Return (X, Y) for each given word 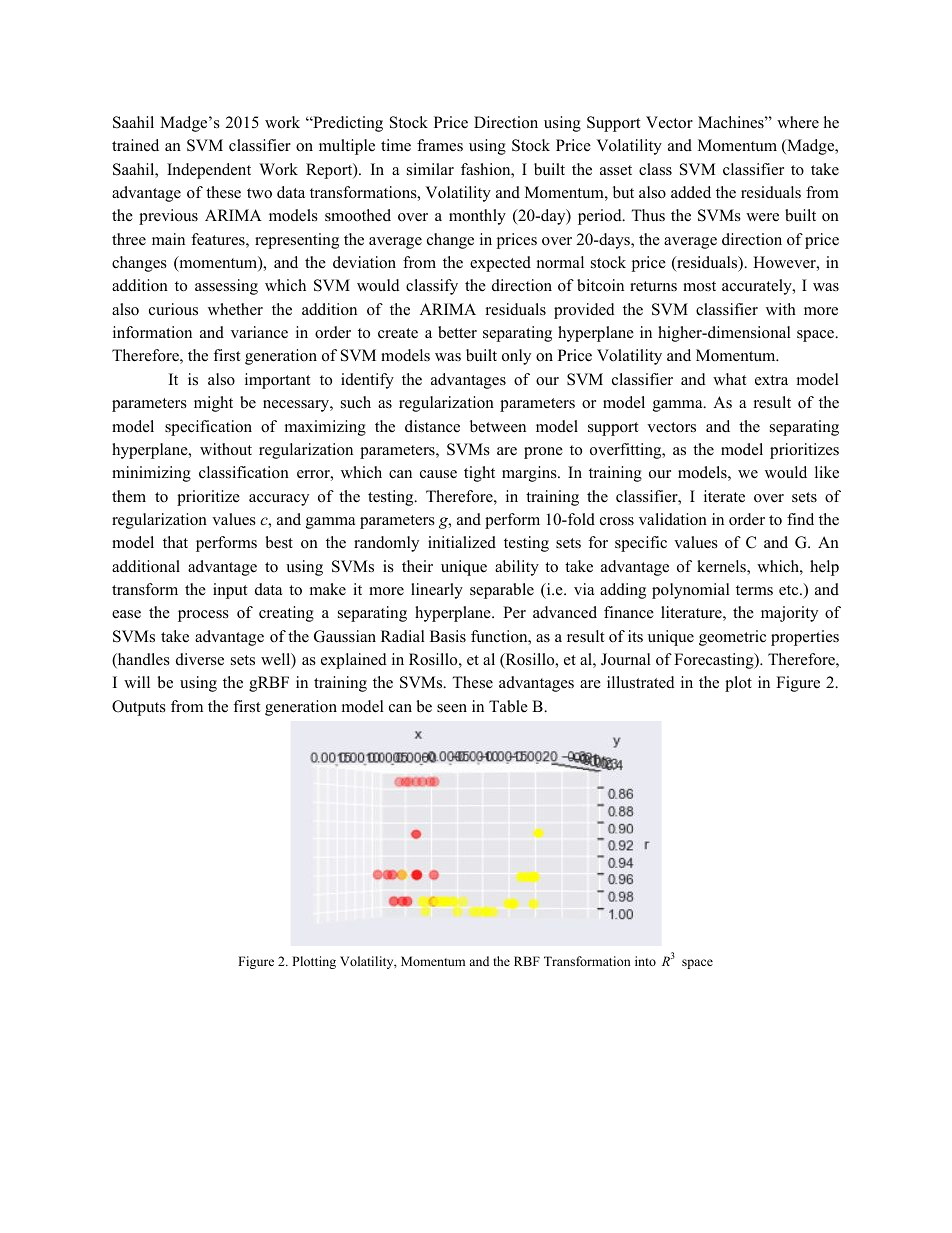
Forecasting (715, 661)
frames (440, 145)
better (457, 332)
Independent (209, 171)
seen (452, 708)
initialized (462, 542)
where (798, 122)
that (175, 542)
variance (259, 332)
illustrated (641, 682)
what (729, 379)
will (137, 682)
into (645, 961)
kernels (722, 567)
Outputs (139, 708)
